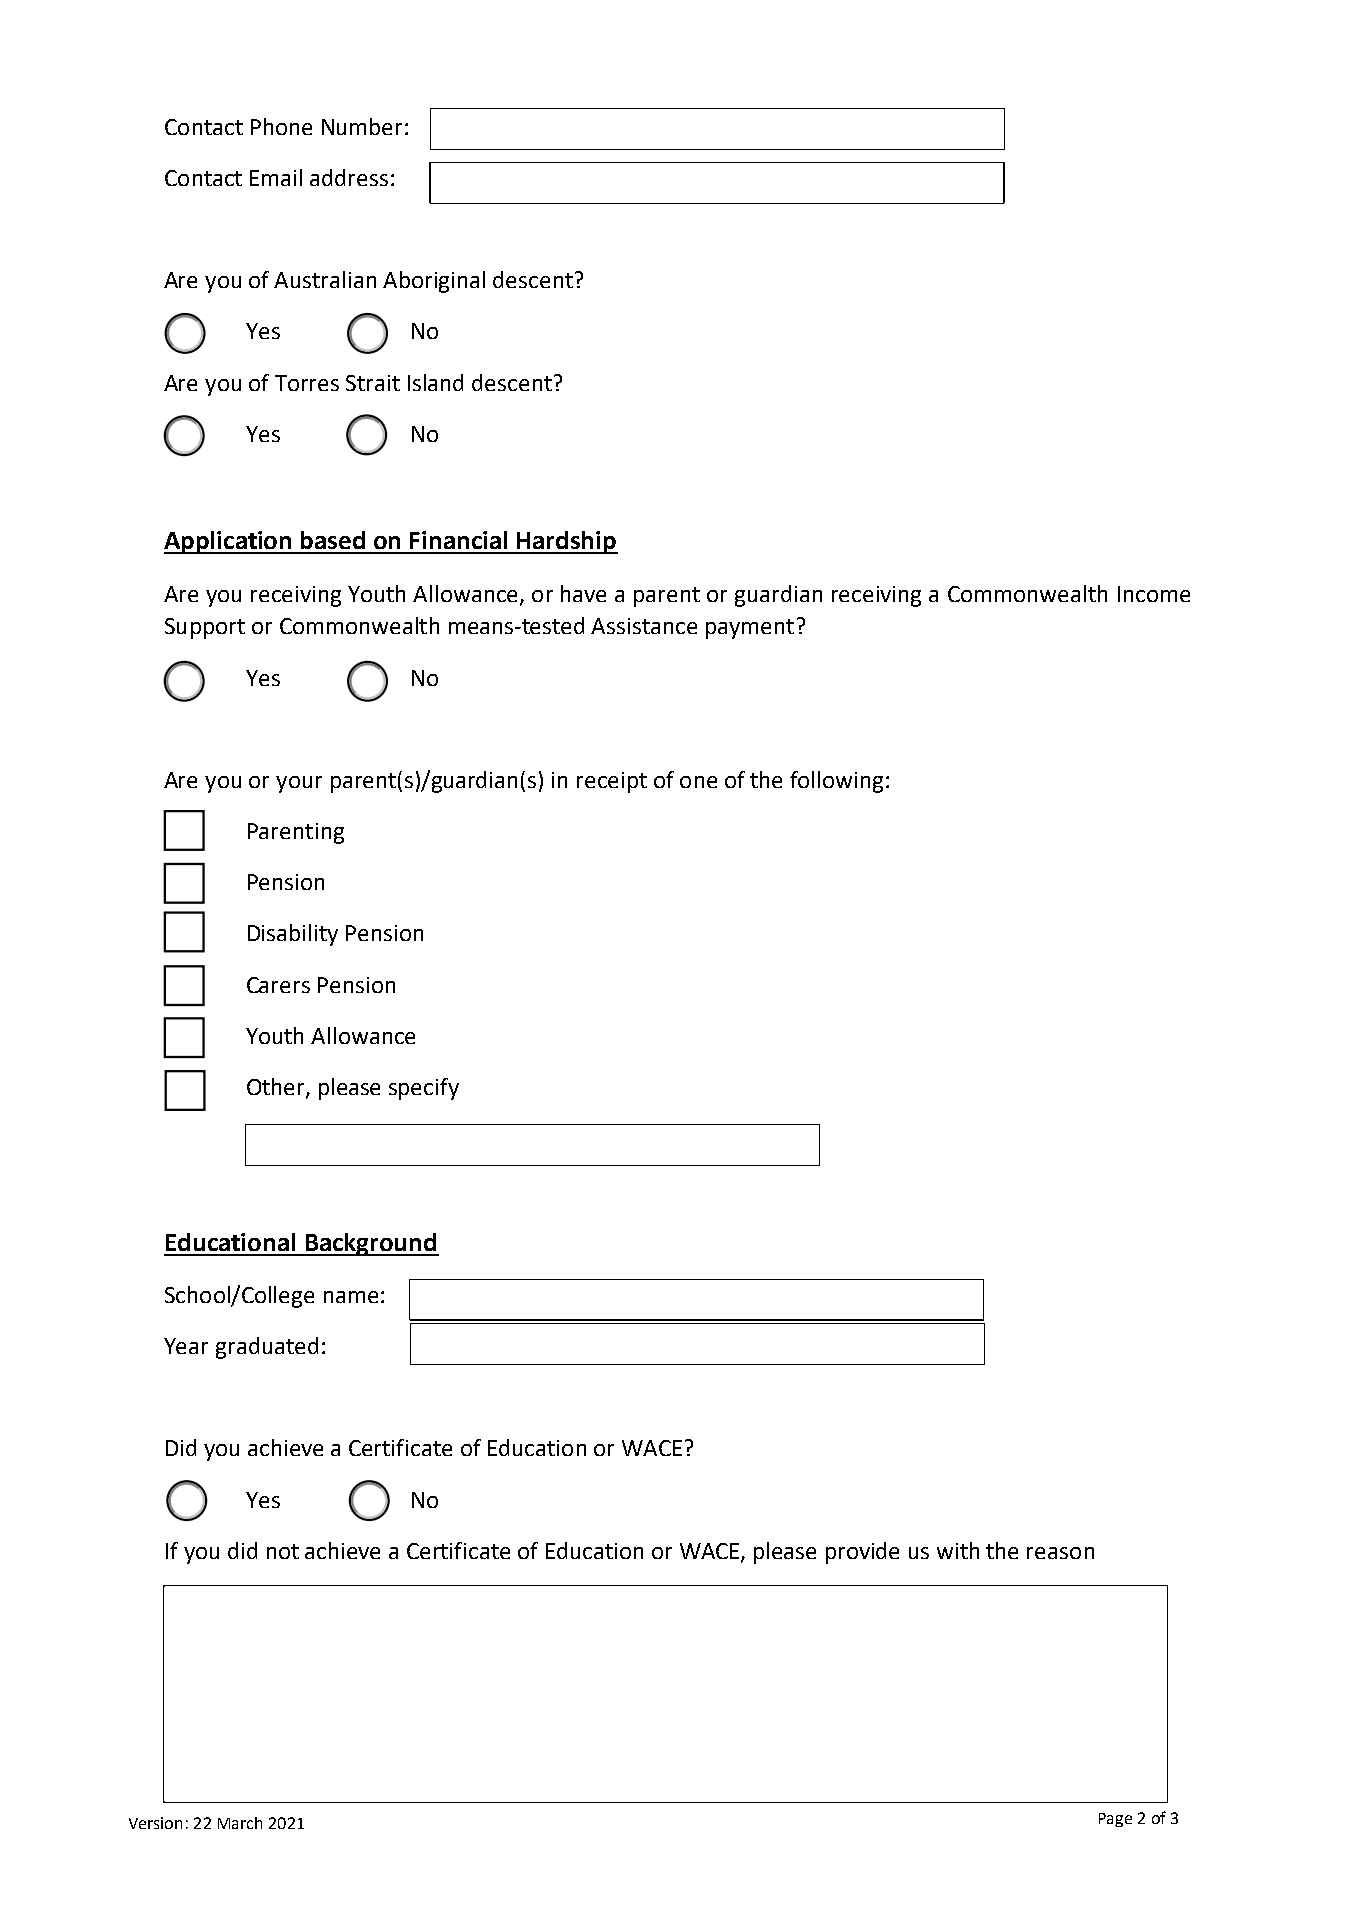 Image resolution: width=1355 pixels, height=1916 pixels. Describe the element at coordinates (276, 177) in the screenshot. I see `Email` at that location.
